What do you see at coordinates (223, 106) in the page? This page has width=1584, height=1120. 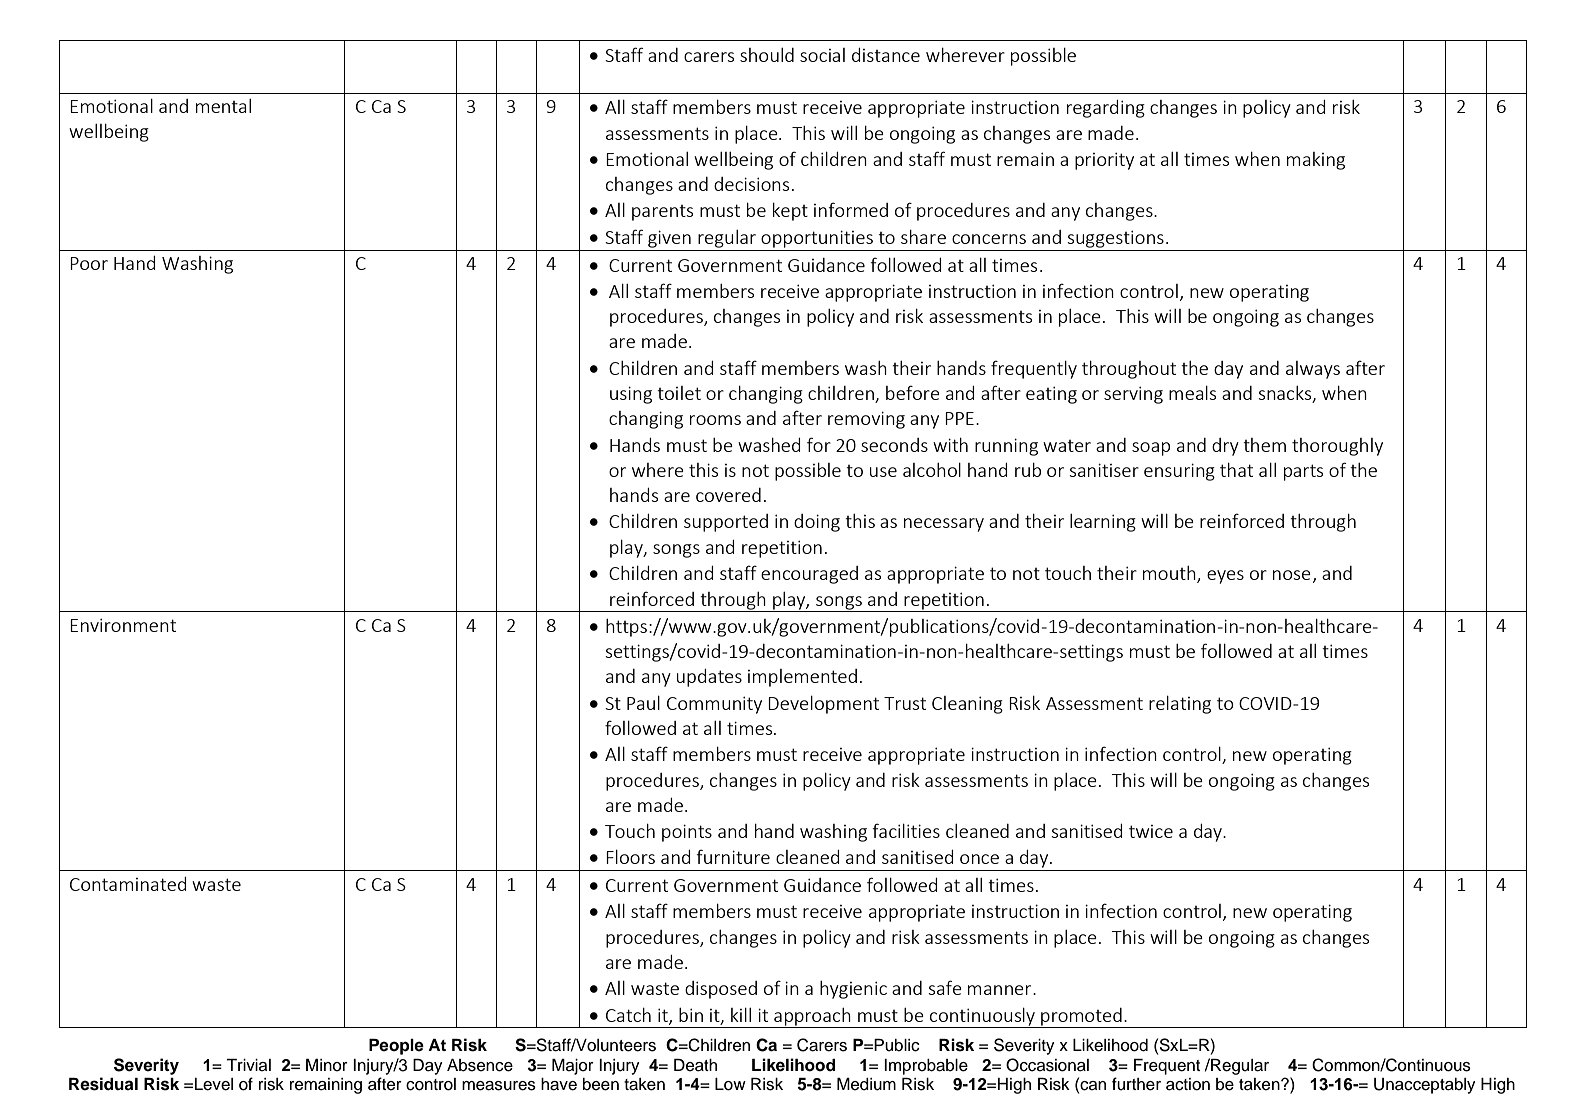 I see `mental` at bounding box center [223, 106].
